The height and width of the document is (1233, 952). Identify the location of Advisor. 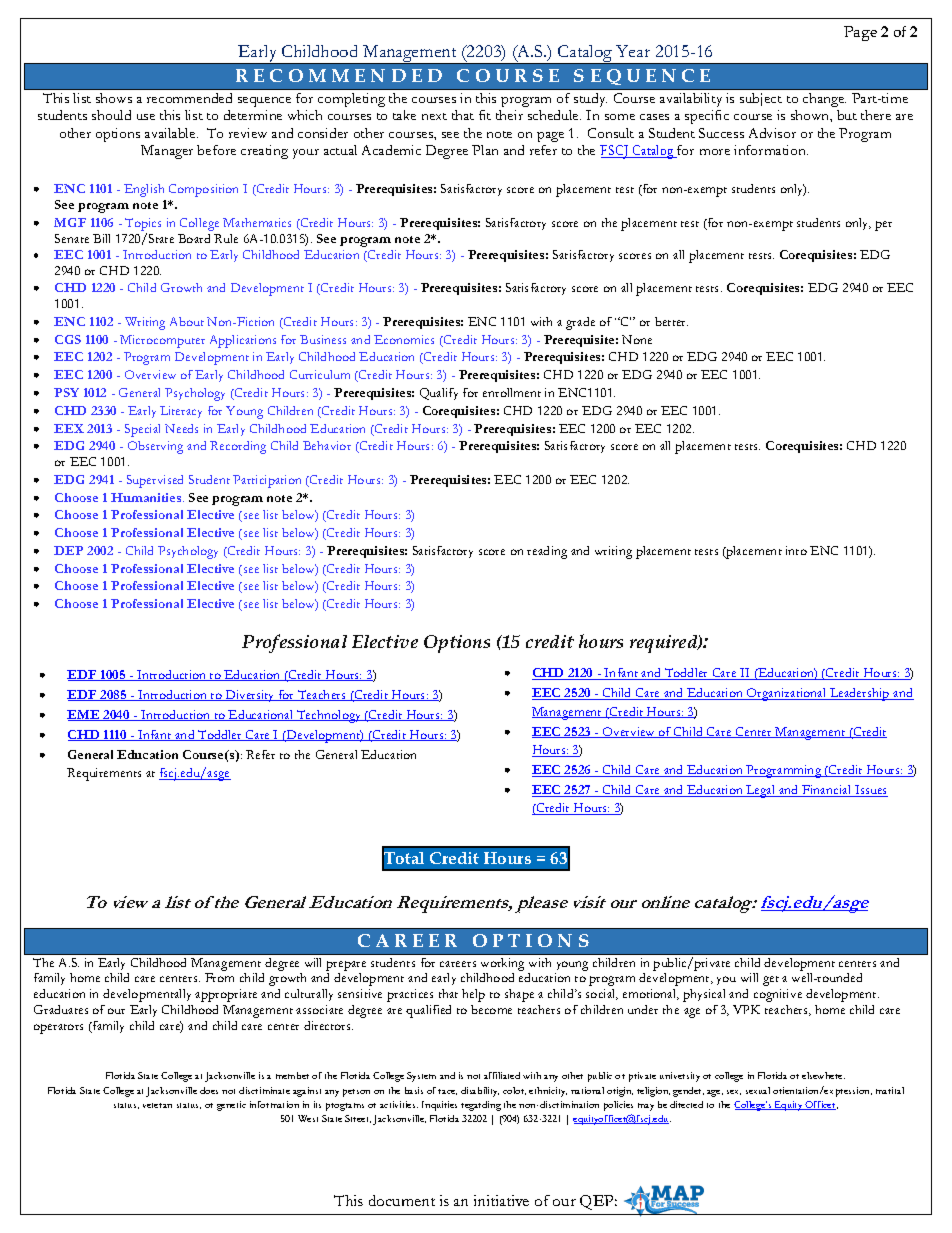
(772, 133).
